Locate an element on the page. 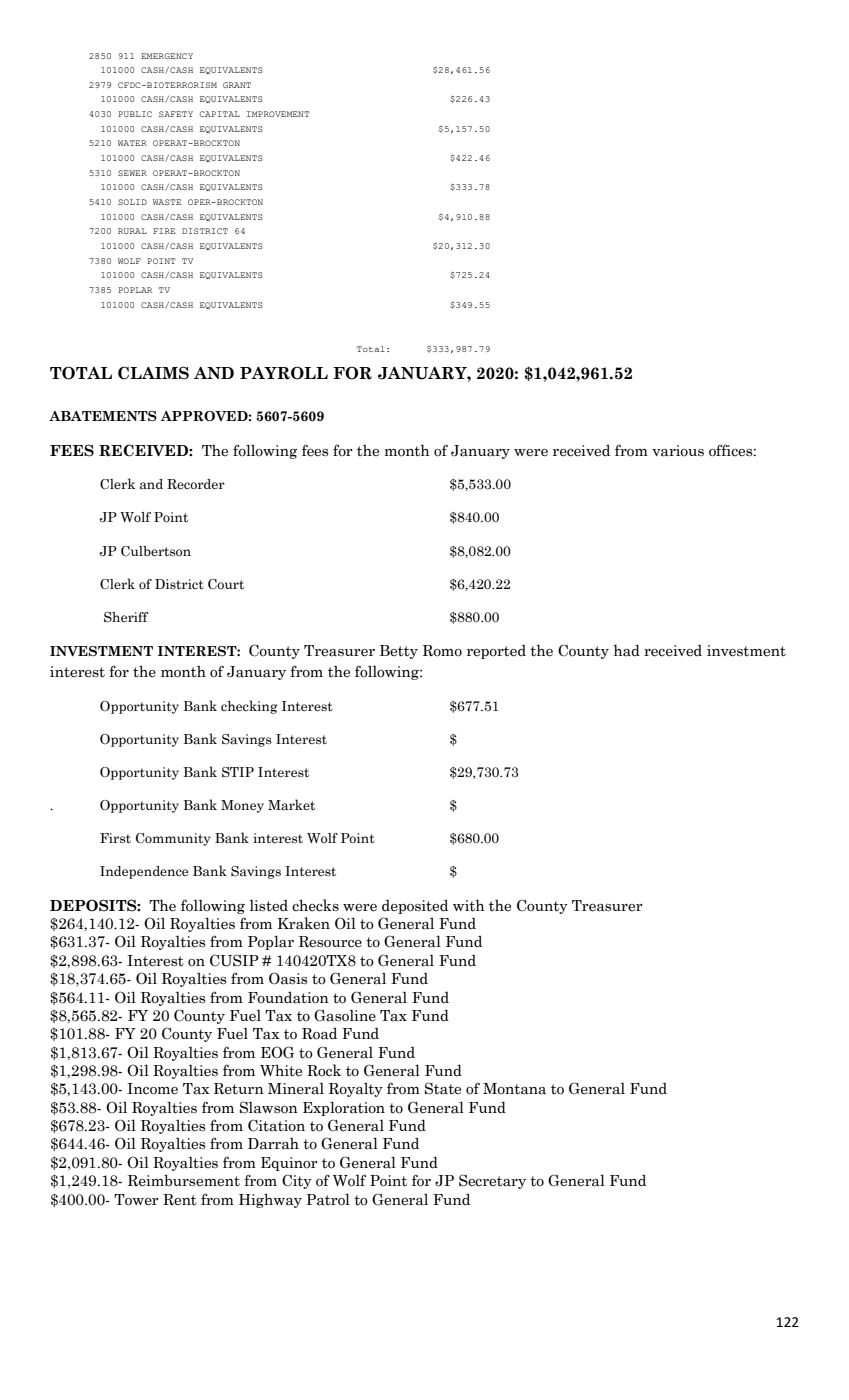 The height and width of the page is (1400, 849). various is located at coordinates (678, 451).
